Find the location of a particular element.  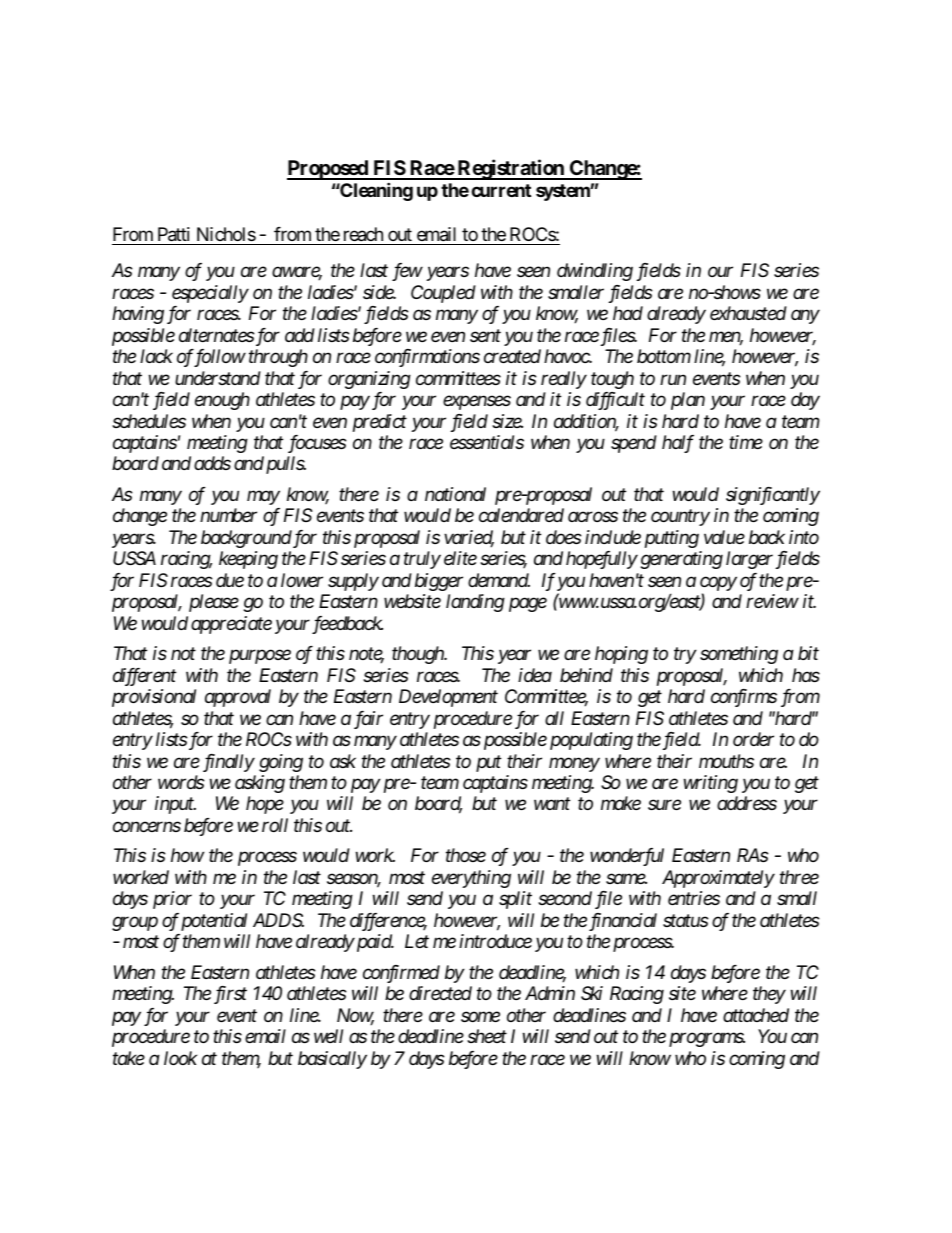

attached is located at coordinates (756, 1015).
